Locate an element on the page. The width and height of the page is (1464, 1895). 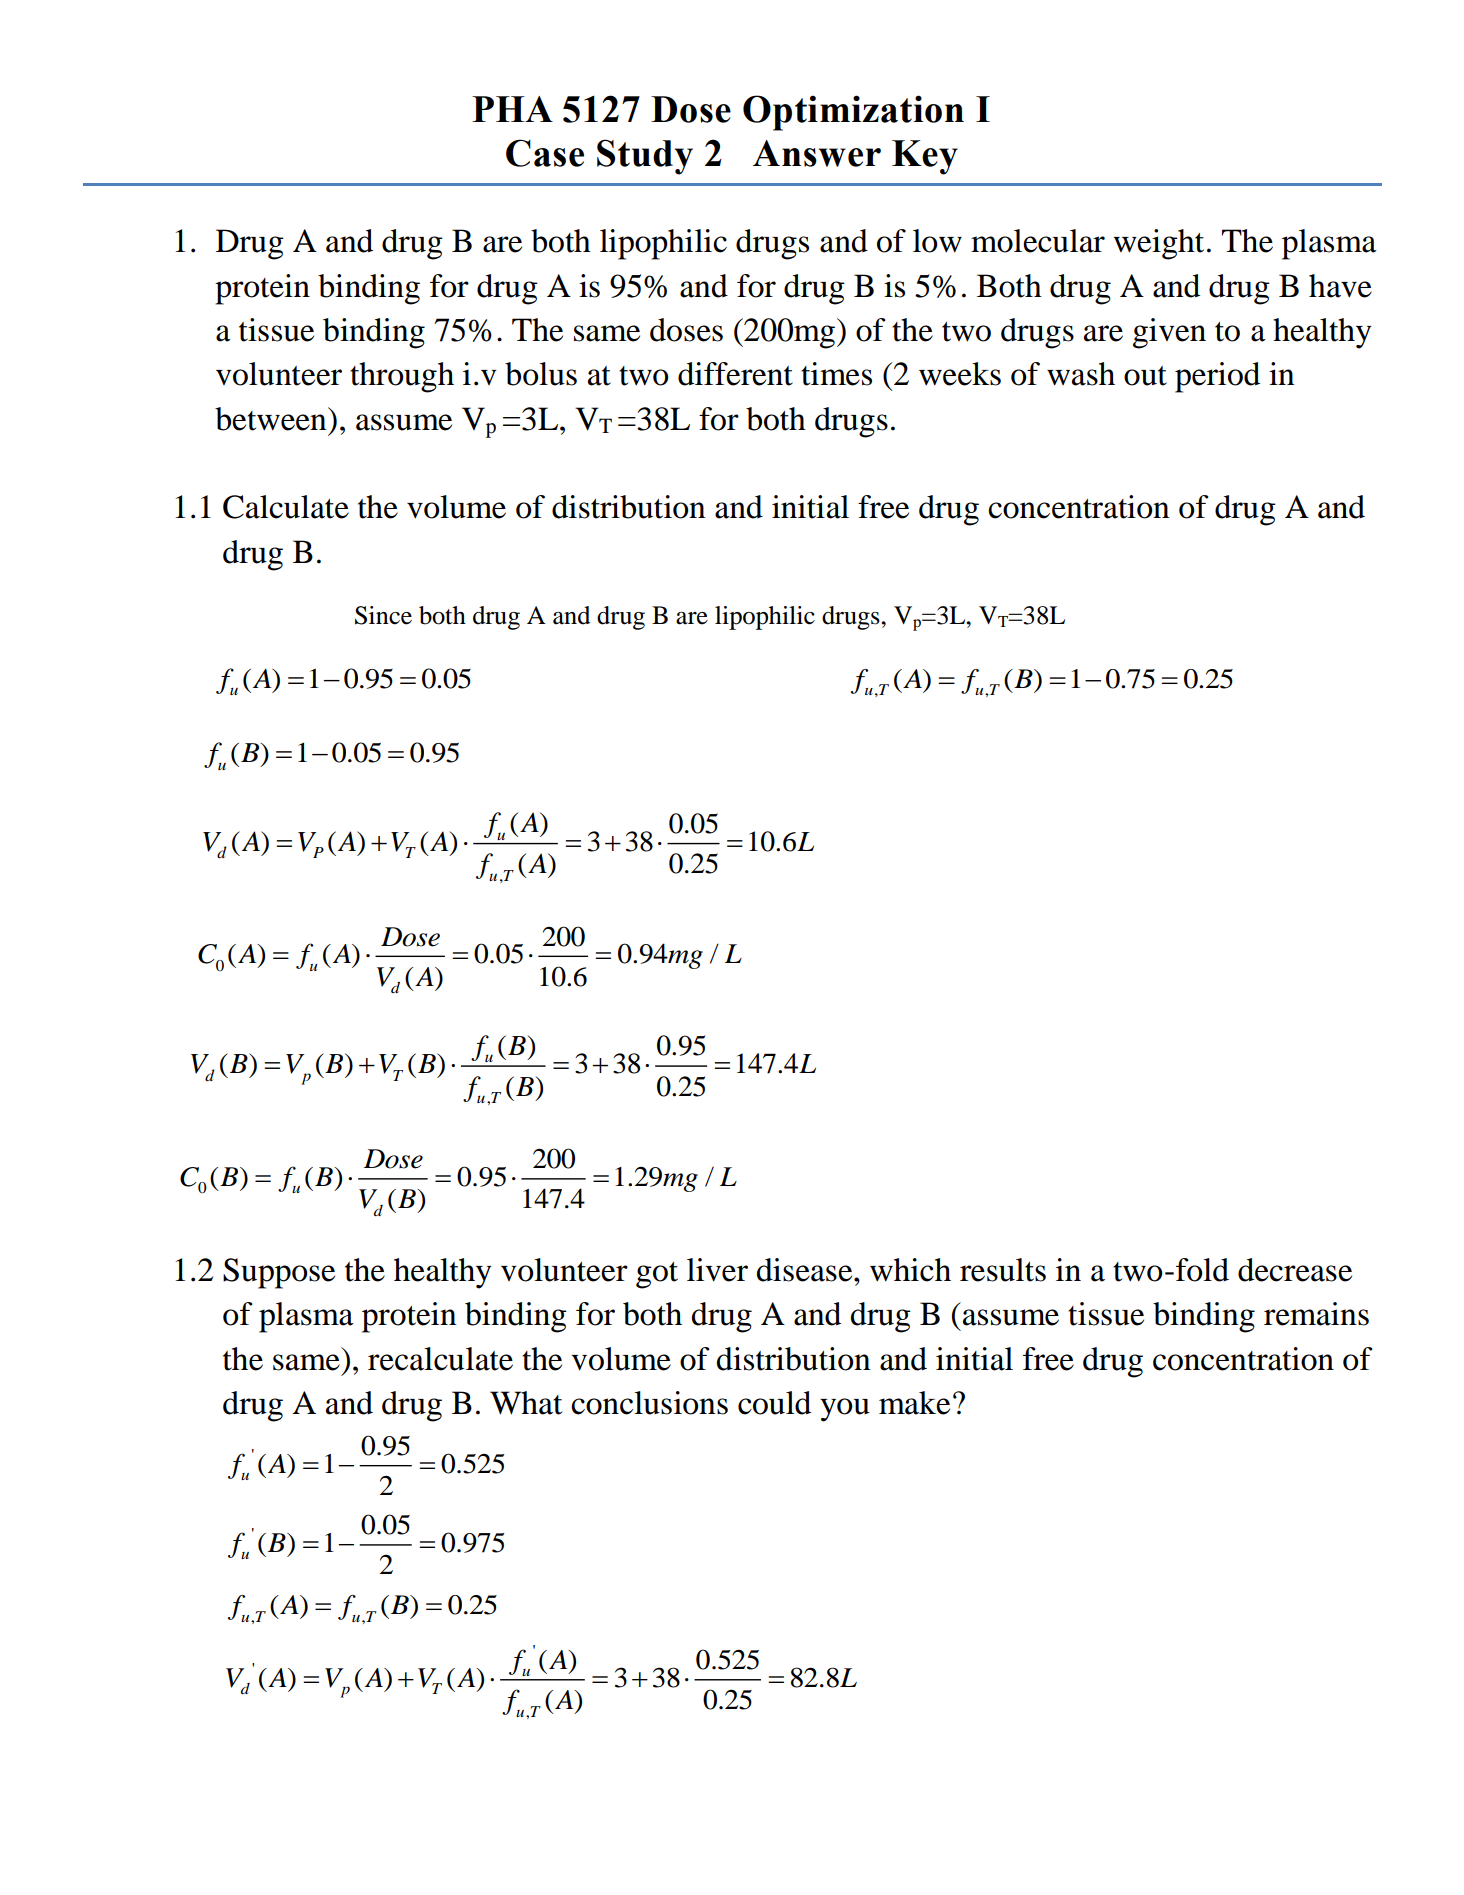
Suppose is located at coordinates (279, 1273).
